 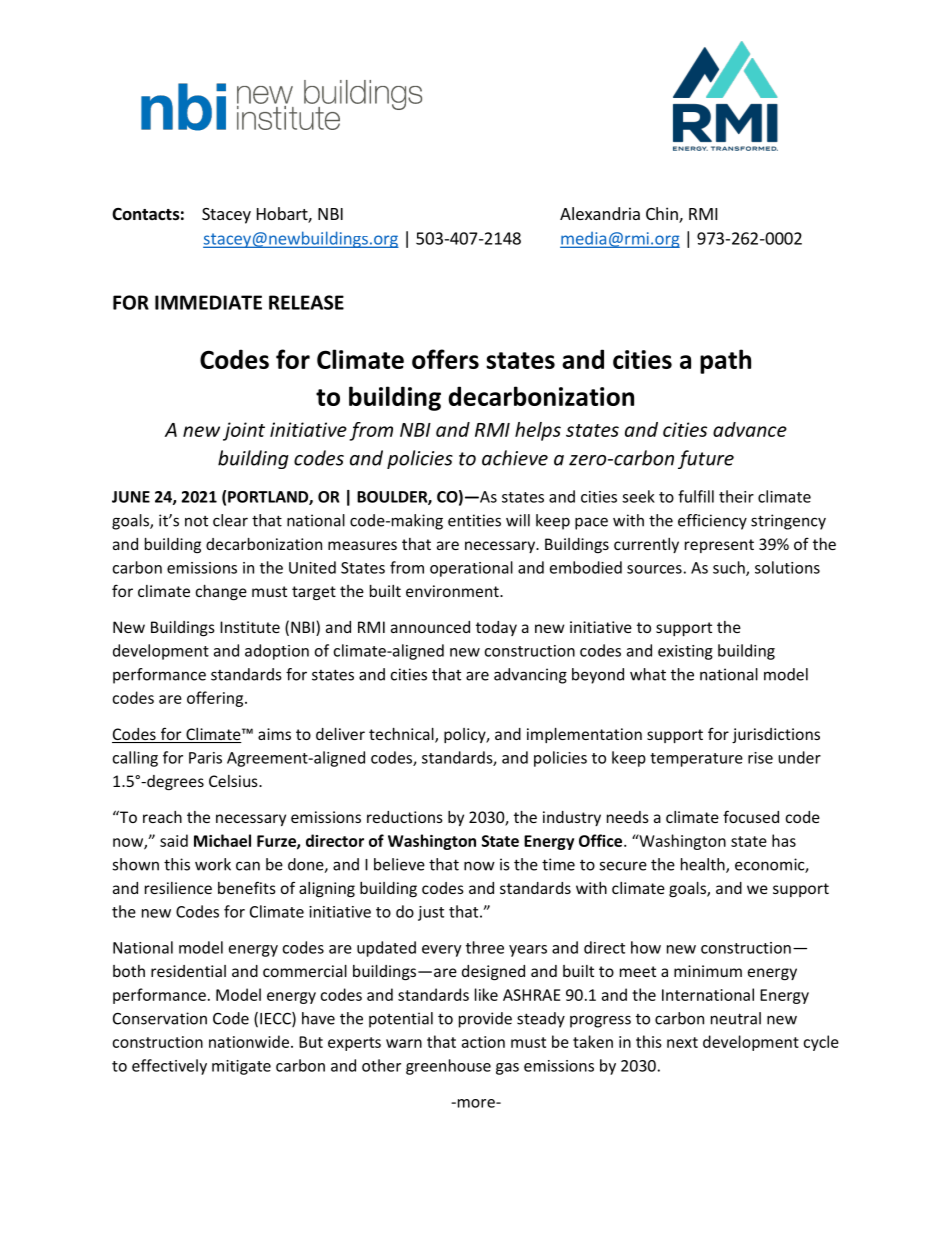 I want to click on Alexandria, so click(x=600, y=213).
